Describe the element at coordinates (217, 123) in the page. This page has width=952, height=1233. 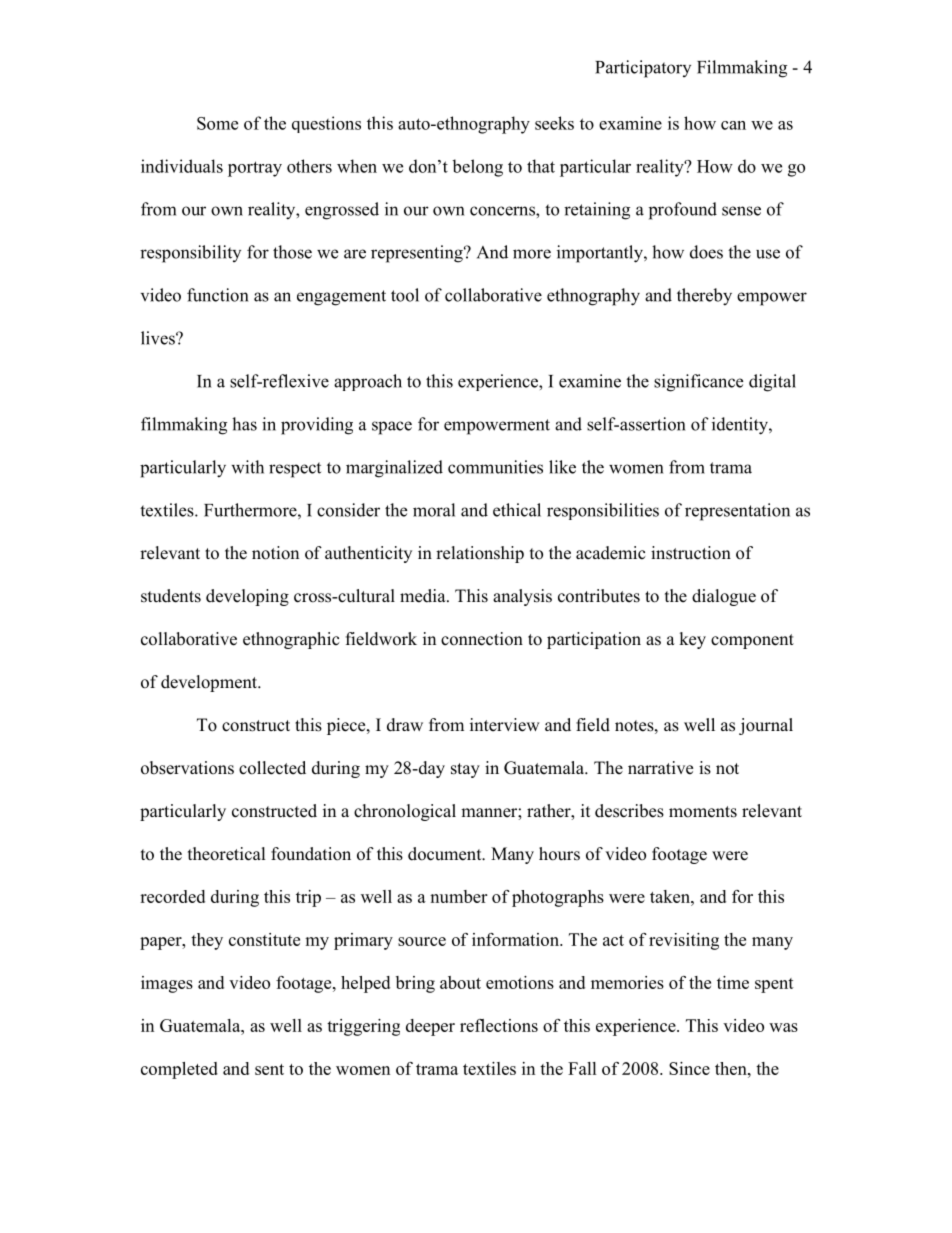
I see `Some` at that location.
